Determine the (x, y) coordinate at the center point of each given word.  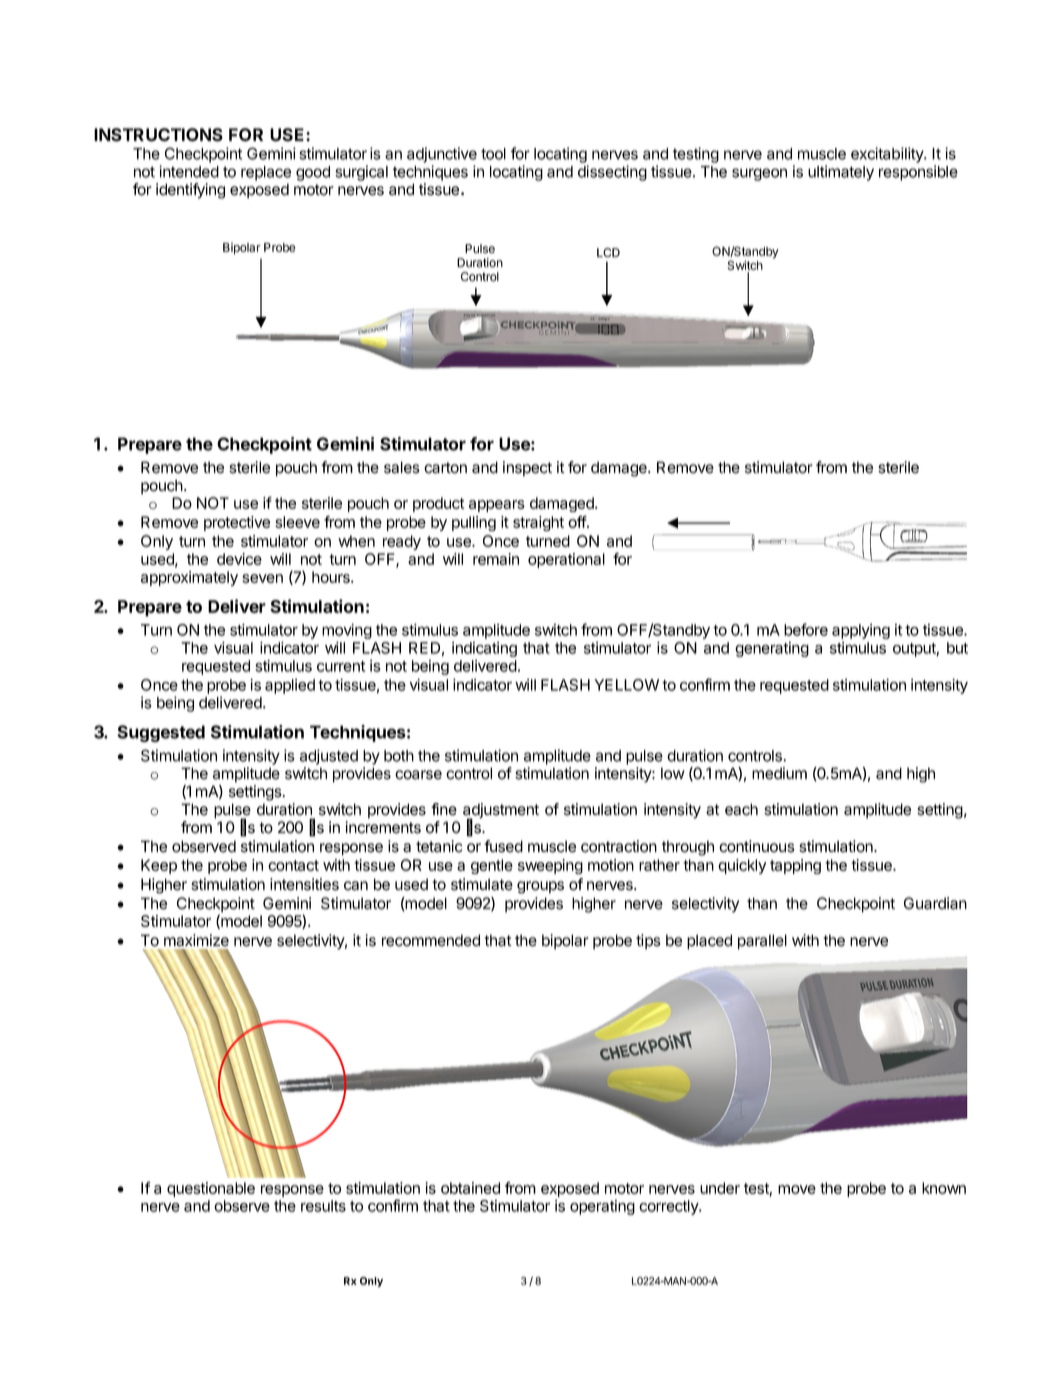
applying (861, 631)
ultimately (841, 173)
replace (266, 173)
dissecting (612, 173)
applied (290, 686)
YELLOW (626, 685)
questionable (211, 1189)
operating (602, 1207)
